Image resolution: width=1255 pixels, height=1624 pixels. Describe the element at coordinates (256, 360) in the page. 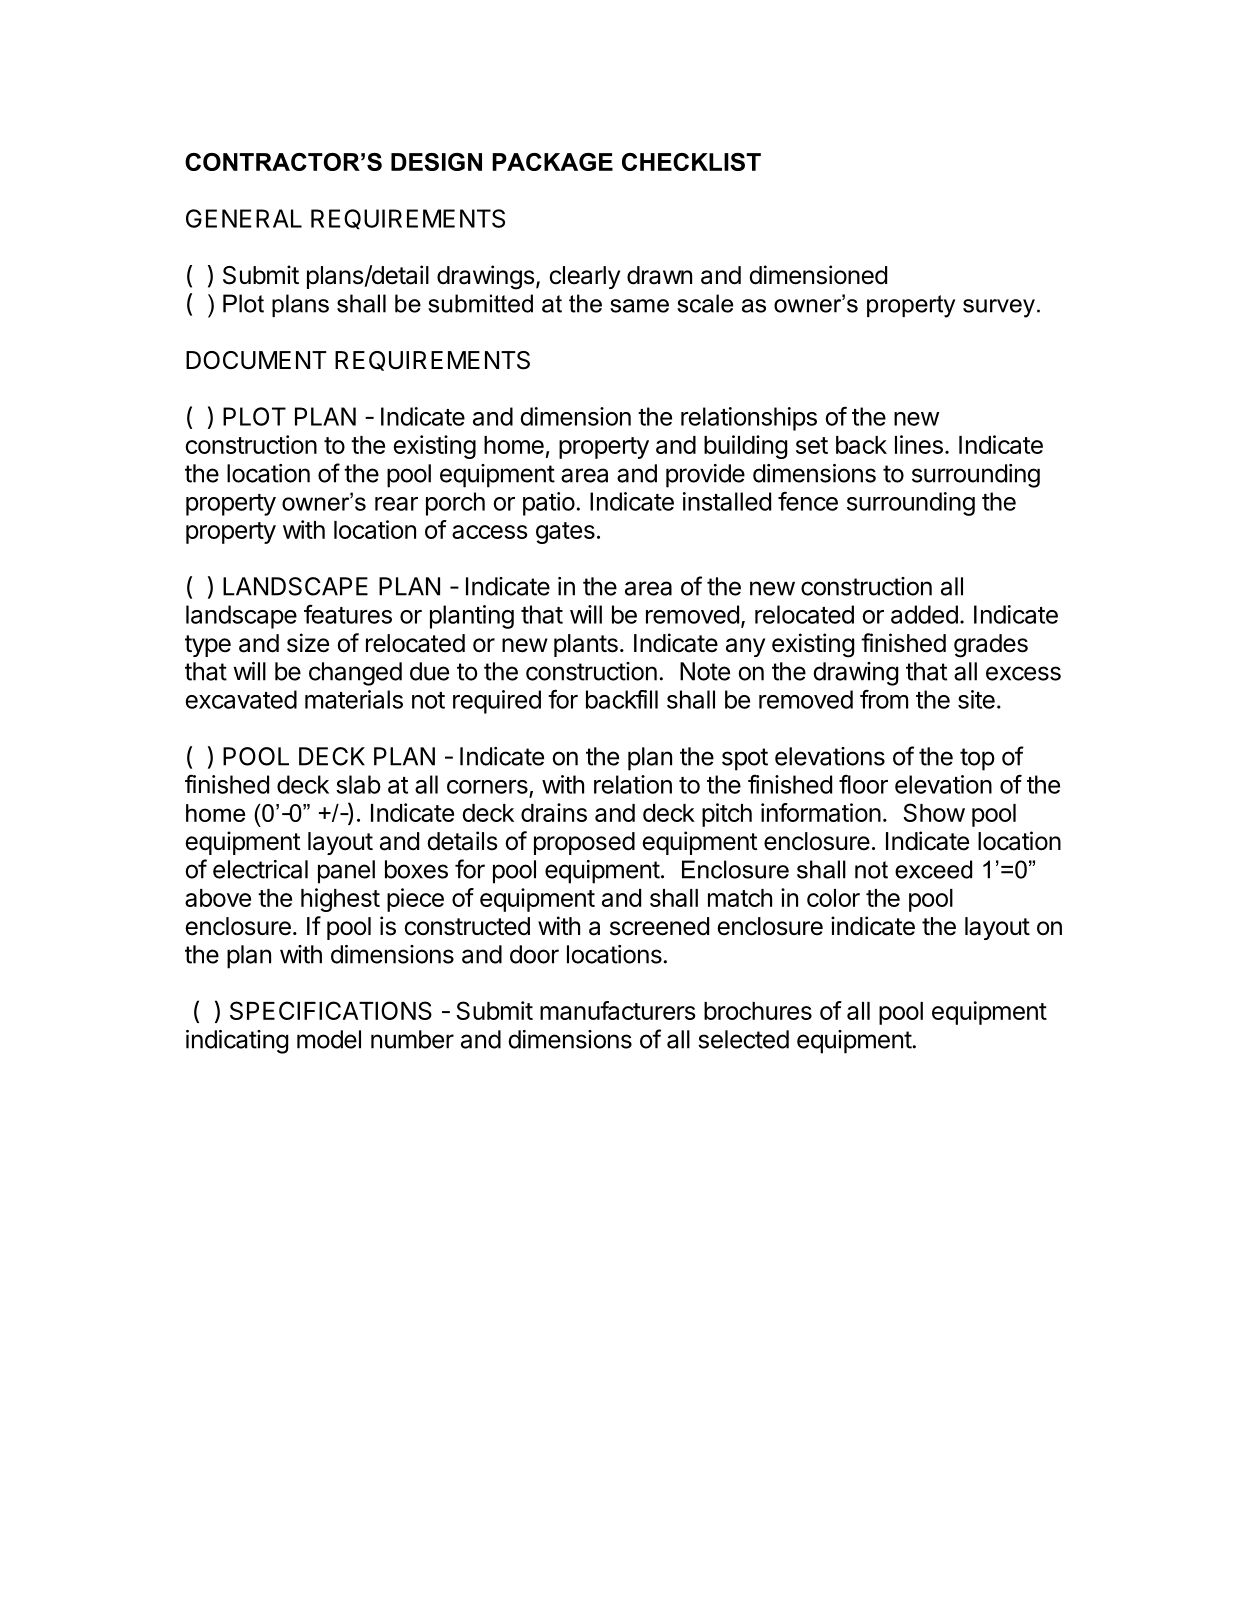

I see `DOCUMENT` at that location.
